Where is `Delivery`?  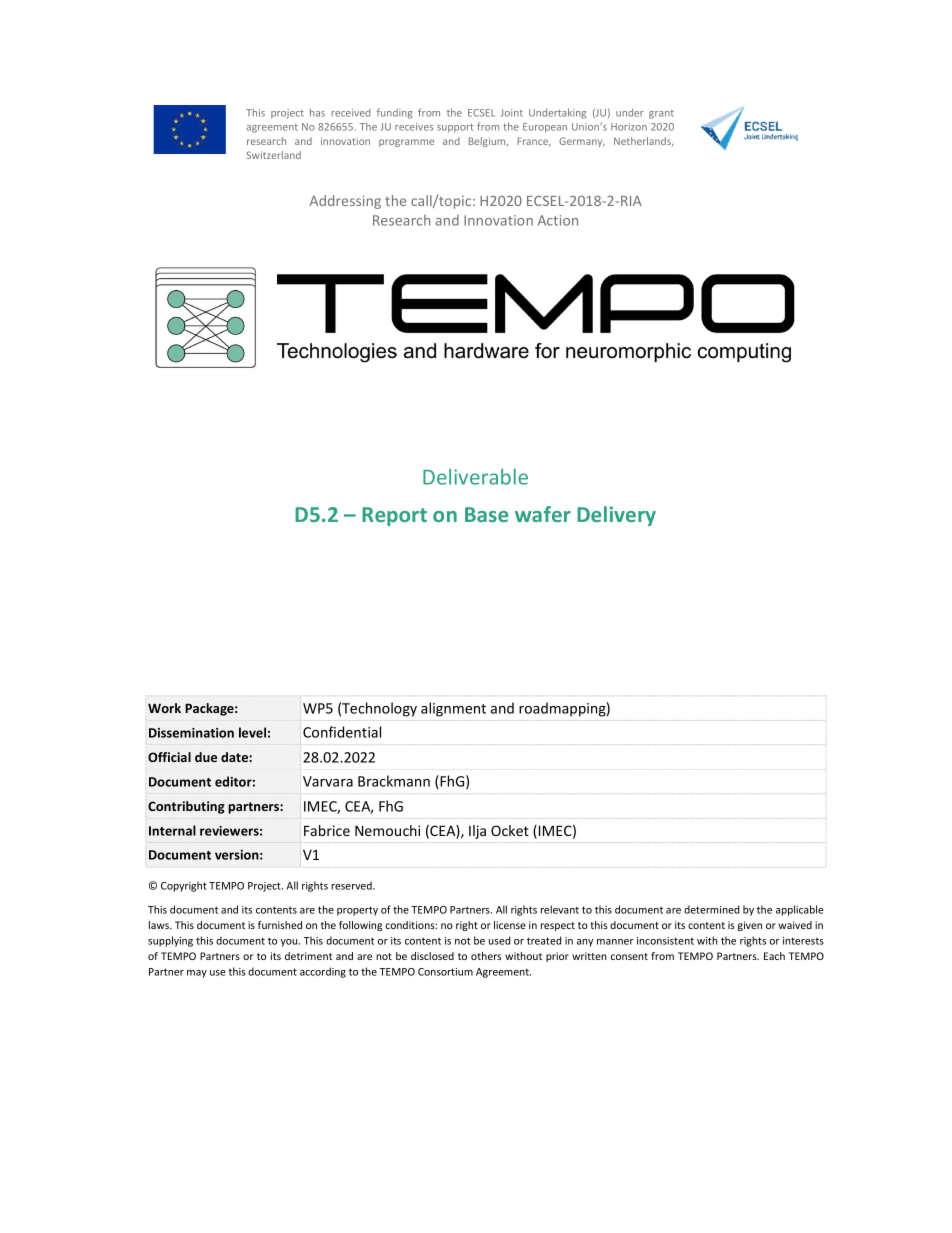
Delivery is located at coordinates (616, 516).
